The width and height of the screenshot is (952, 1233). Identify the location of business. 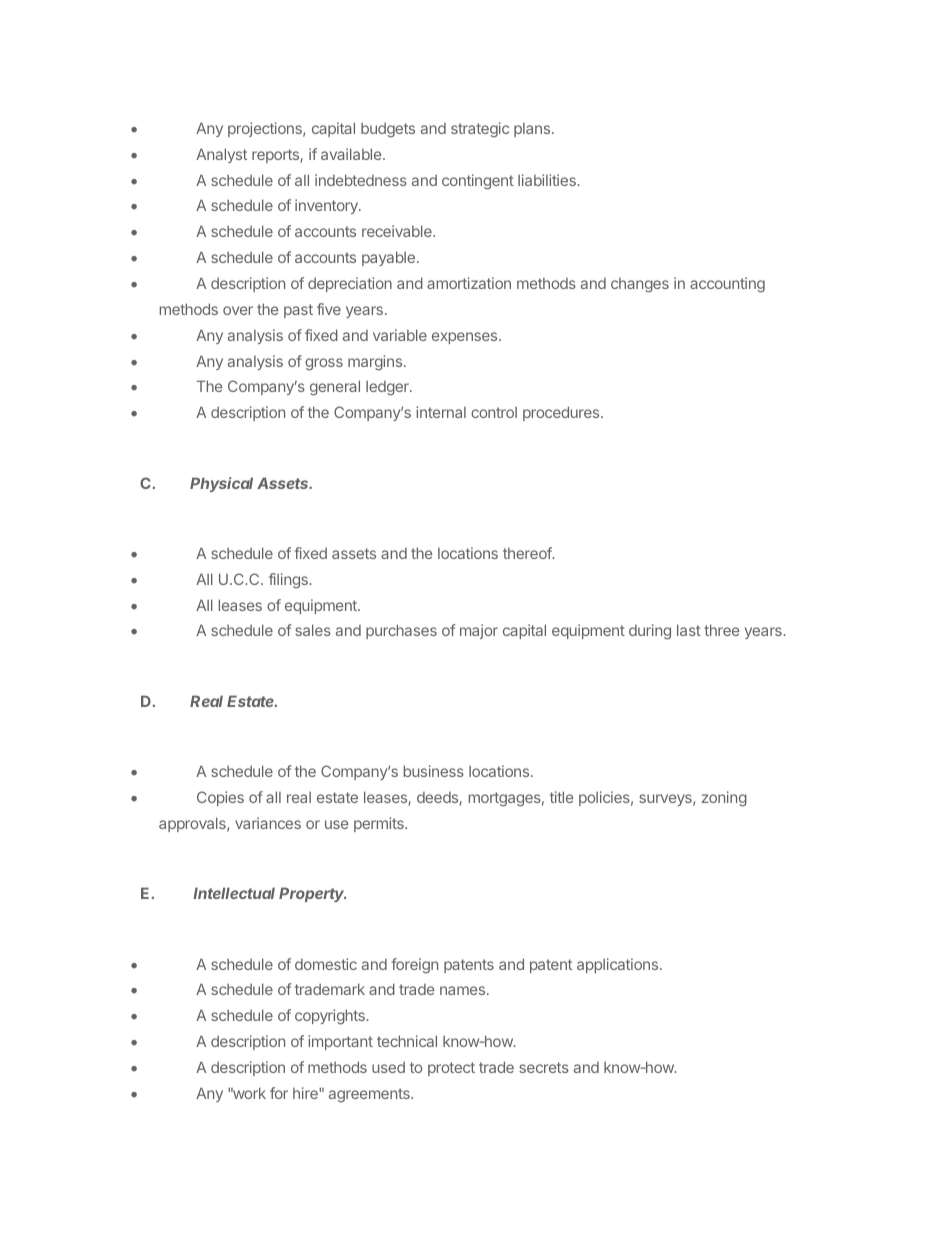
(434, 771).
